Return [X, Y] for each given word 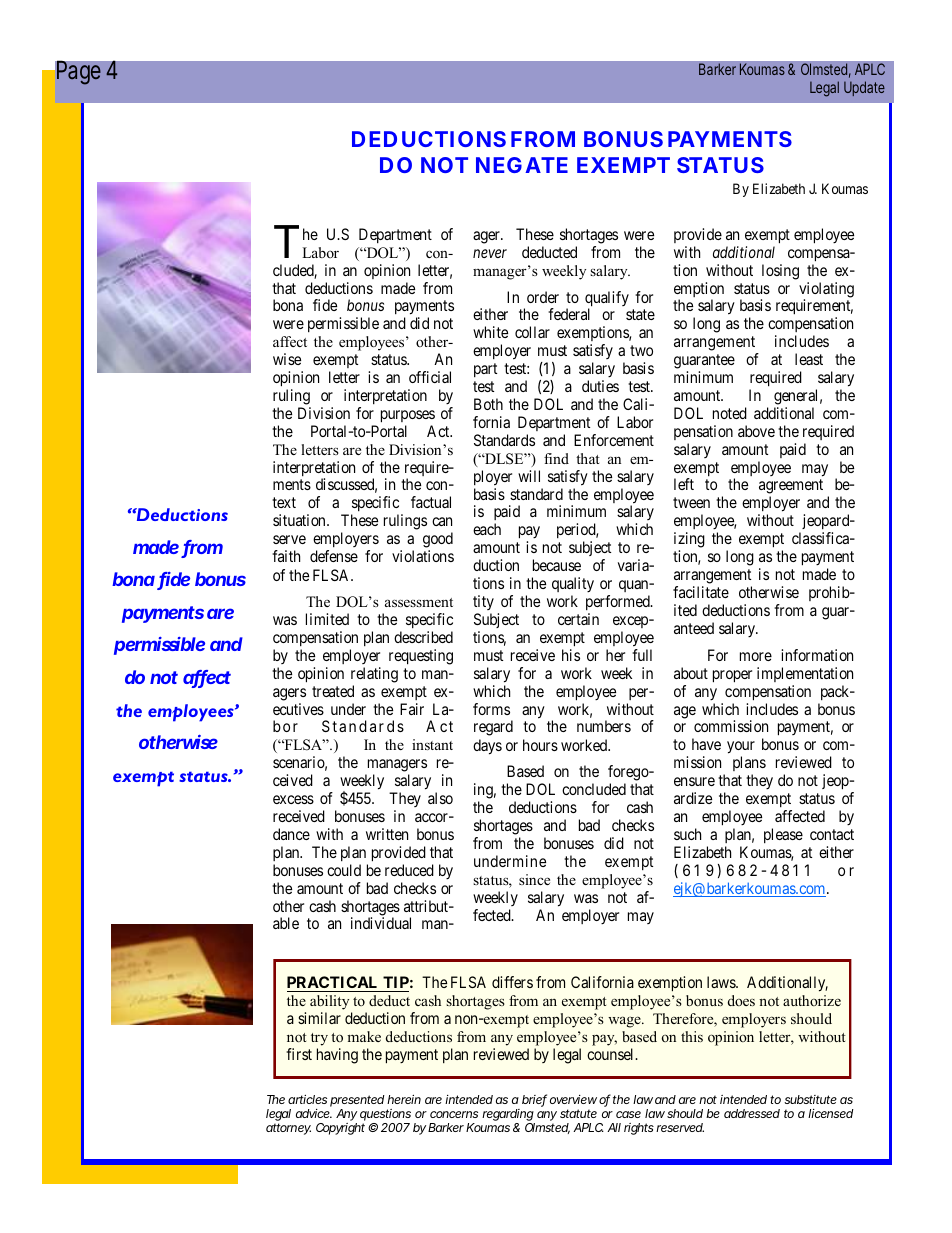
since [534, 879]
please [783, 835]
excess [293, 799]
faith [286, 556]
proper [732, 676]
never [490, 253]
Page [79, 73]
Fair [412, 709]
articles [307, 1099]
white [490, 332]
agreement [791, 488]
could [344, 870]
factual [431, 502]
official [430, 377]
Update [864, 88]
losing [780, 272]
